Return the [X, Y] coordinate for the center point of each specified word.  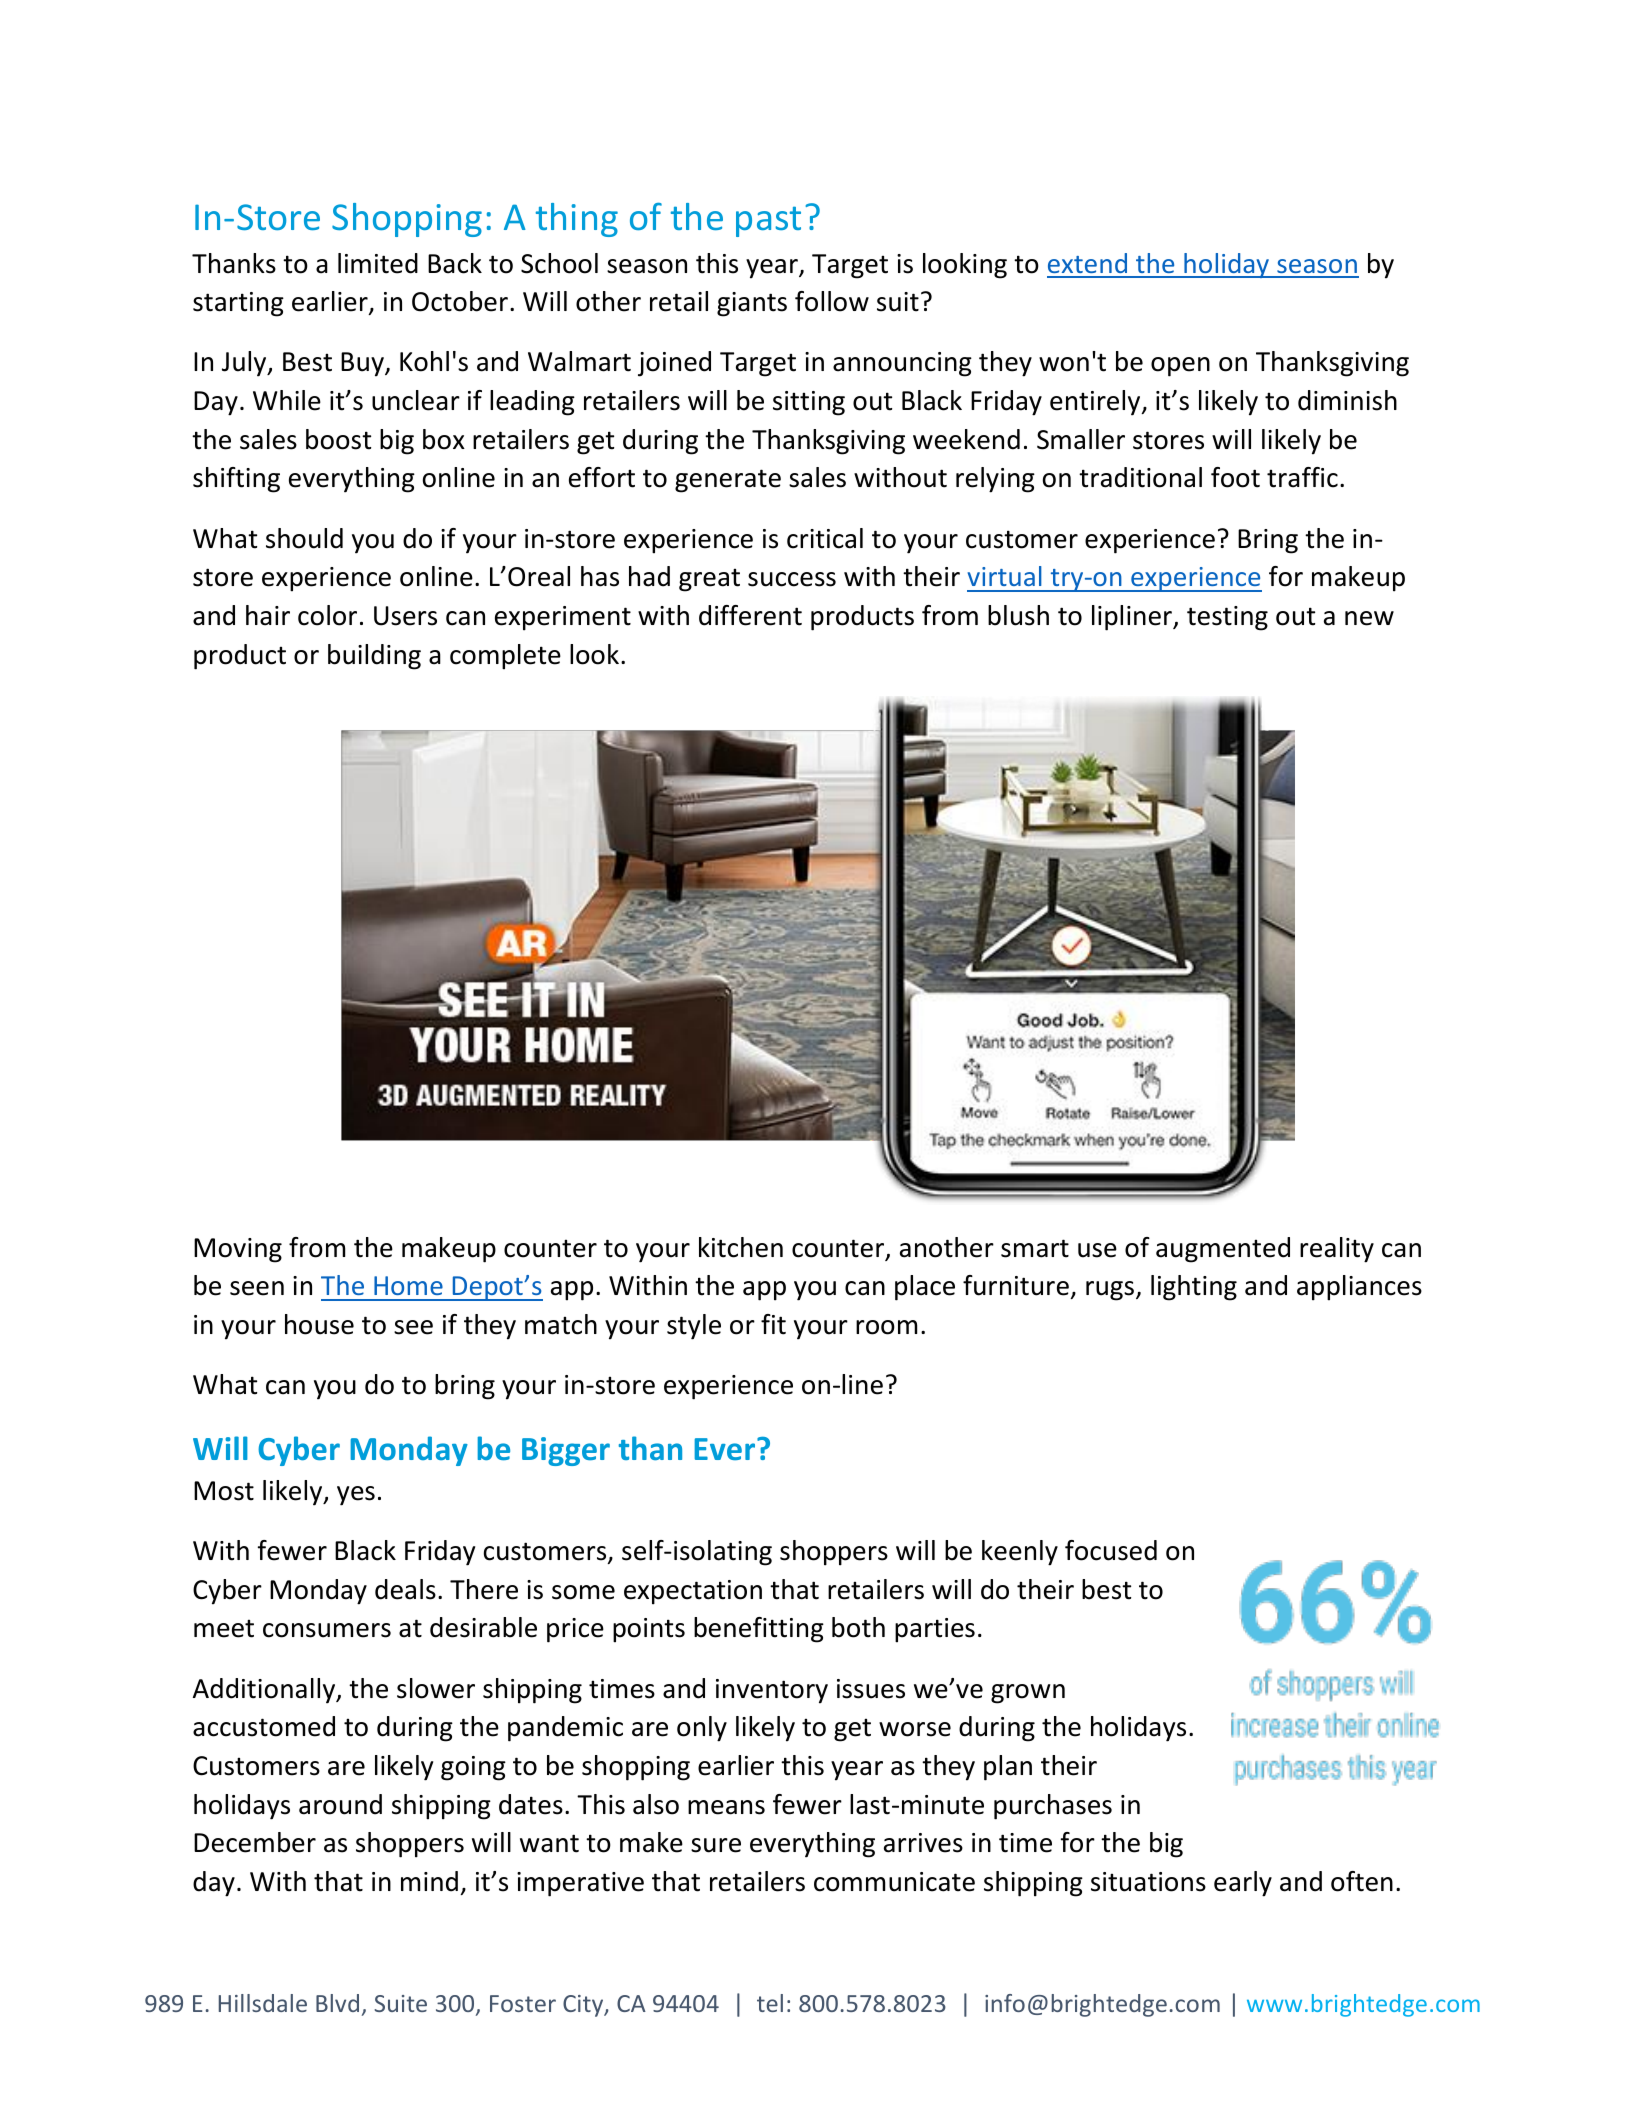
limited [378, 263]
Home [408, 1285]
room [886, 1327]
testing [1227, 618]
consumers [327, 1630]
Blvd [337, 2003]
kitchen [741, 1247]
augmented [1223, 1250]
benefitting [759, 1630]
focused [1111, 1550]
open [1180, 367]
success [792, 579]
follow [832, 301]
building [374, 657]
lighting [1194, 1288]
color [327, 615]
